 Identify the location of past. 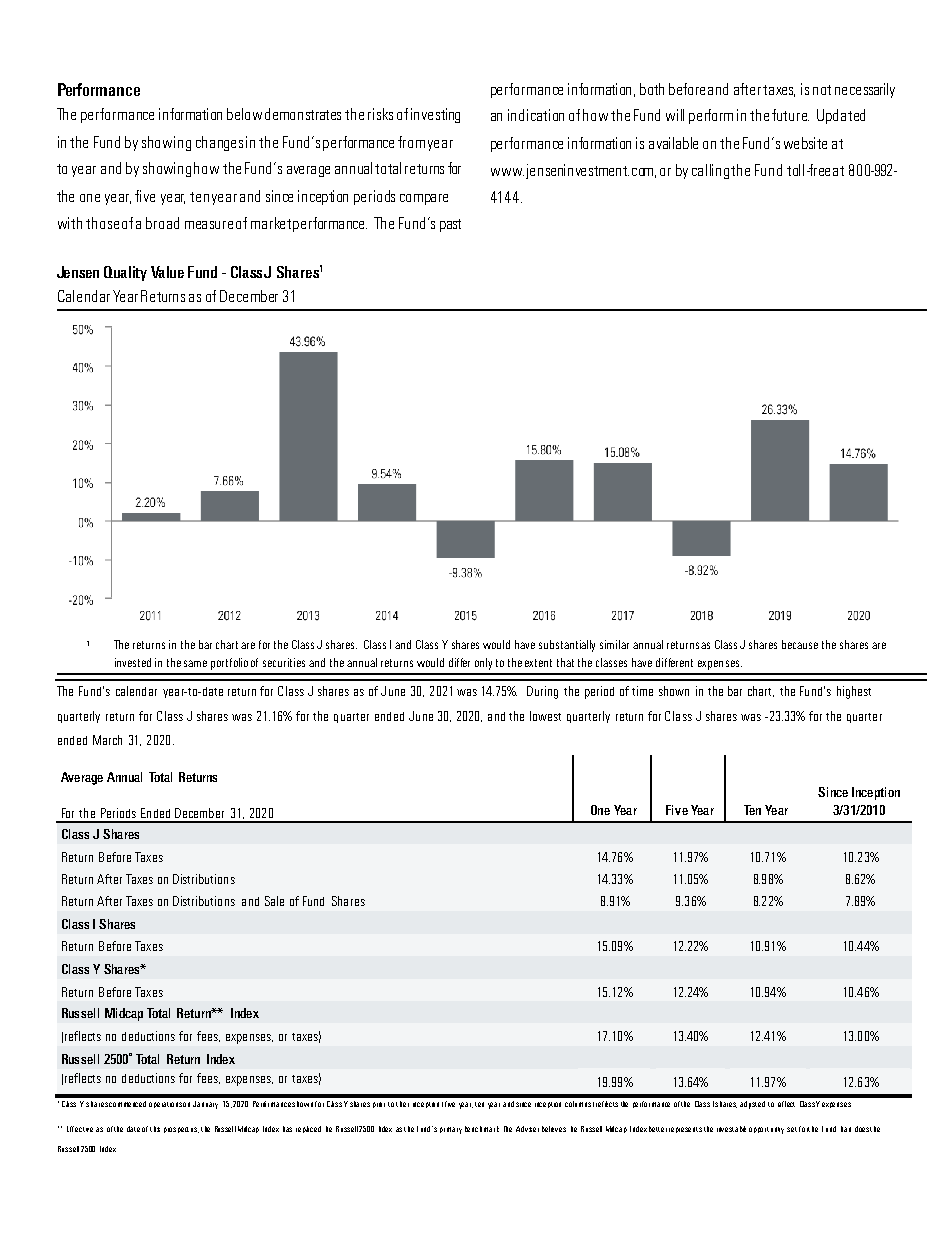
(450, 225).
